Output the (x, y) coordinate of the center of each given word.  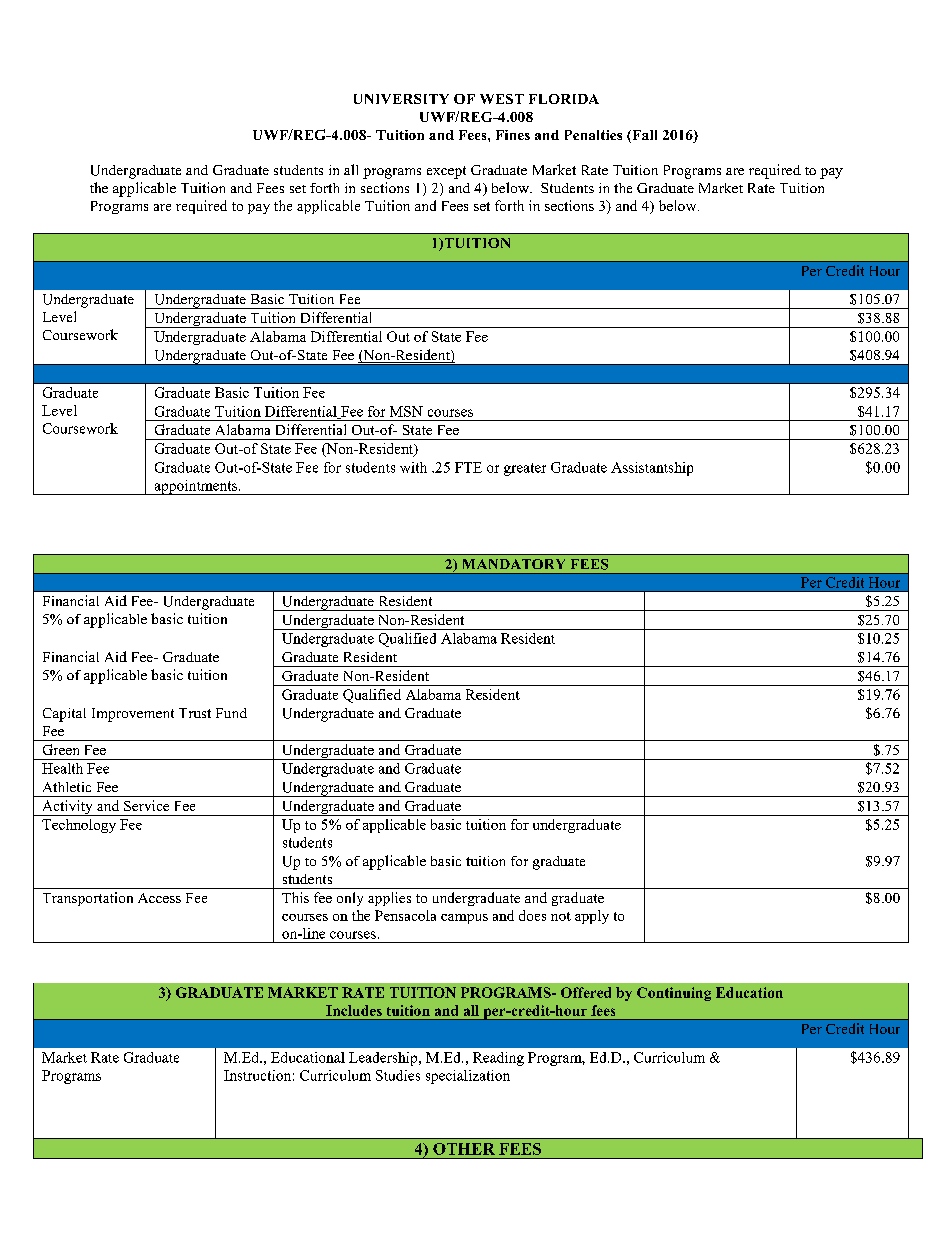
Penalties (593, 135)
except (446, 172)
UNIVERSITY (401, 99)
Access (159, 898)
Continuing (674, 994)
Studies (398, 1075)
